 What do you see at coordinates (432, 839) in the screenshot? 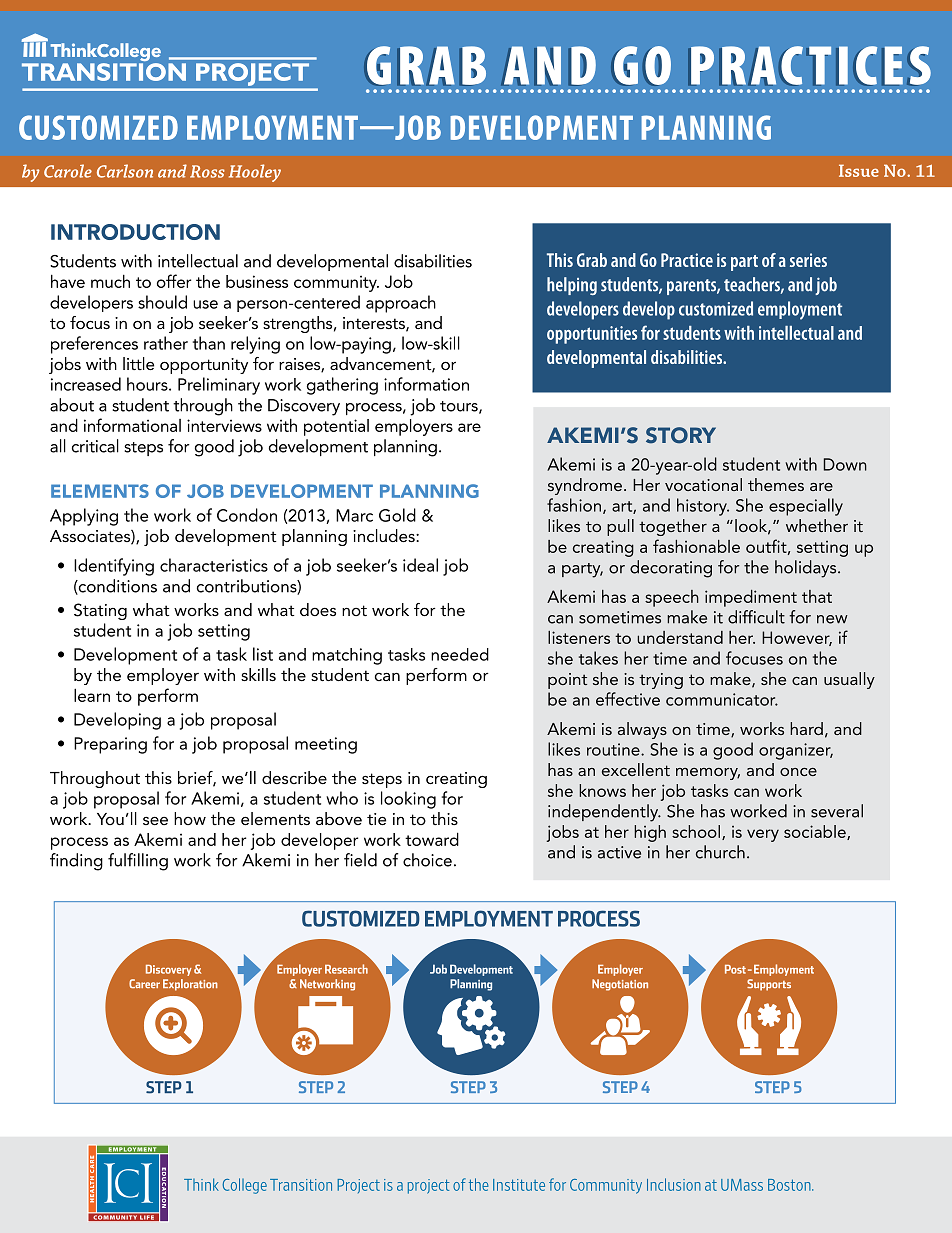
I see `toward` at bounding box center [432, 839].
